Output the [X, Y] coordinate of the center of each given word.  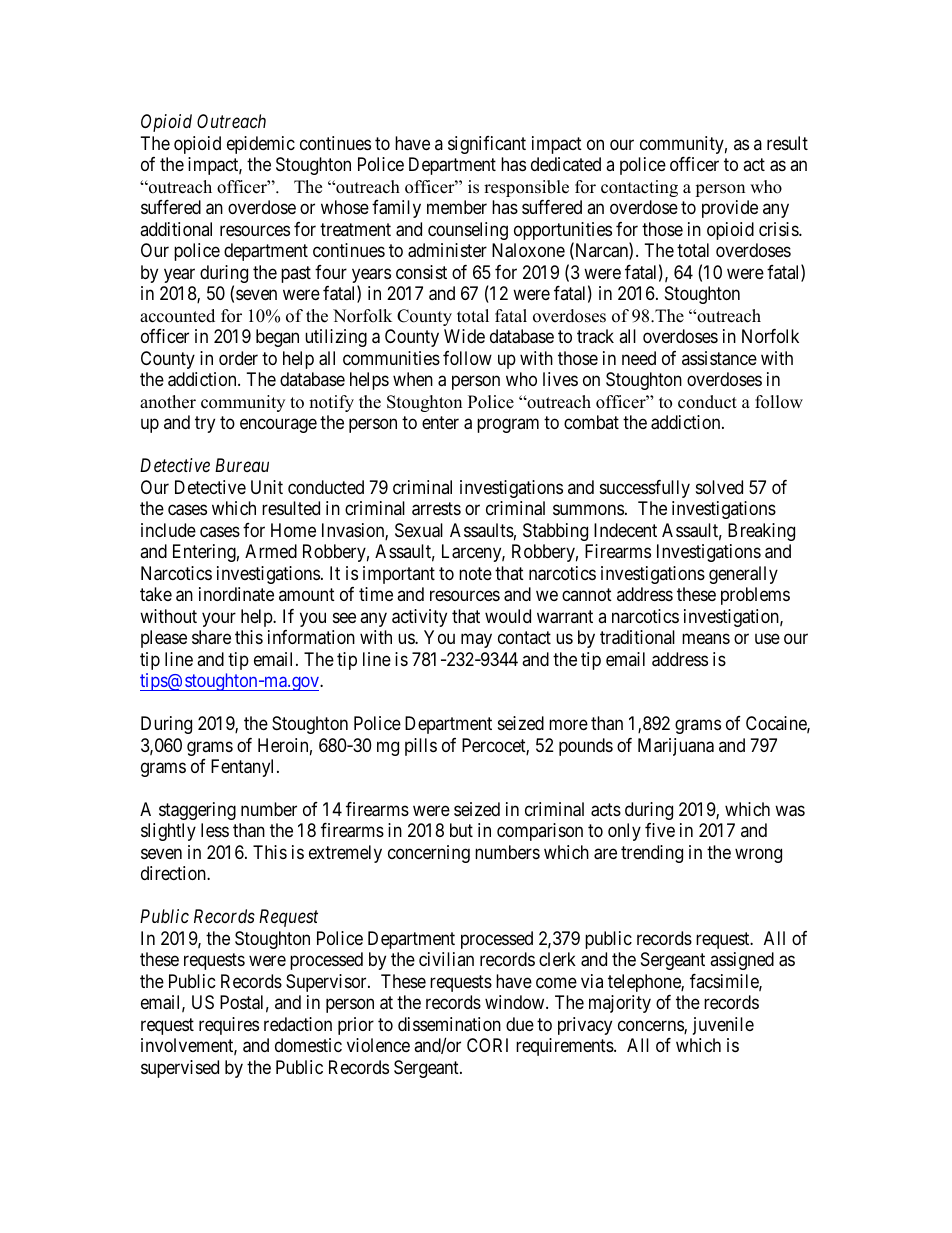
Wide [464, 336]
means [706, 639]
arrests [436, 509]
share [211, 637]
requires [229, 1026]
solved [719, 487]
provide [730, 209]
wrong [758, 855]
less [215, 830]
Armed [271, 551]
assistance [719, 358]
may [476, 641]
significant [487, 145]
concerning [429, 854]
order [238, 358]
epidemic [261, 145]
